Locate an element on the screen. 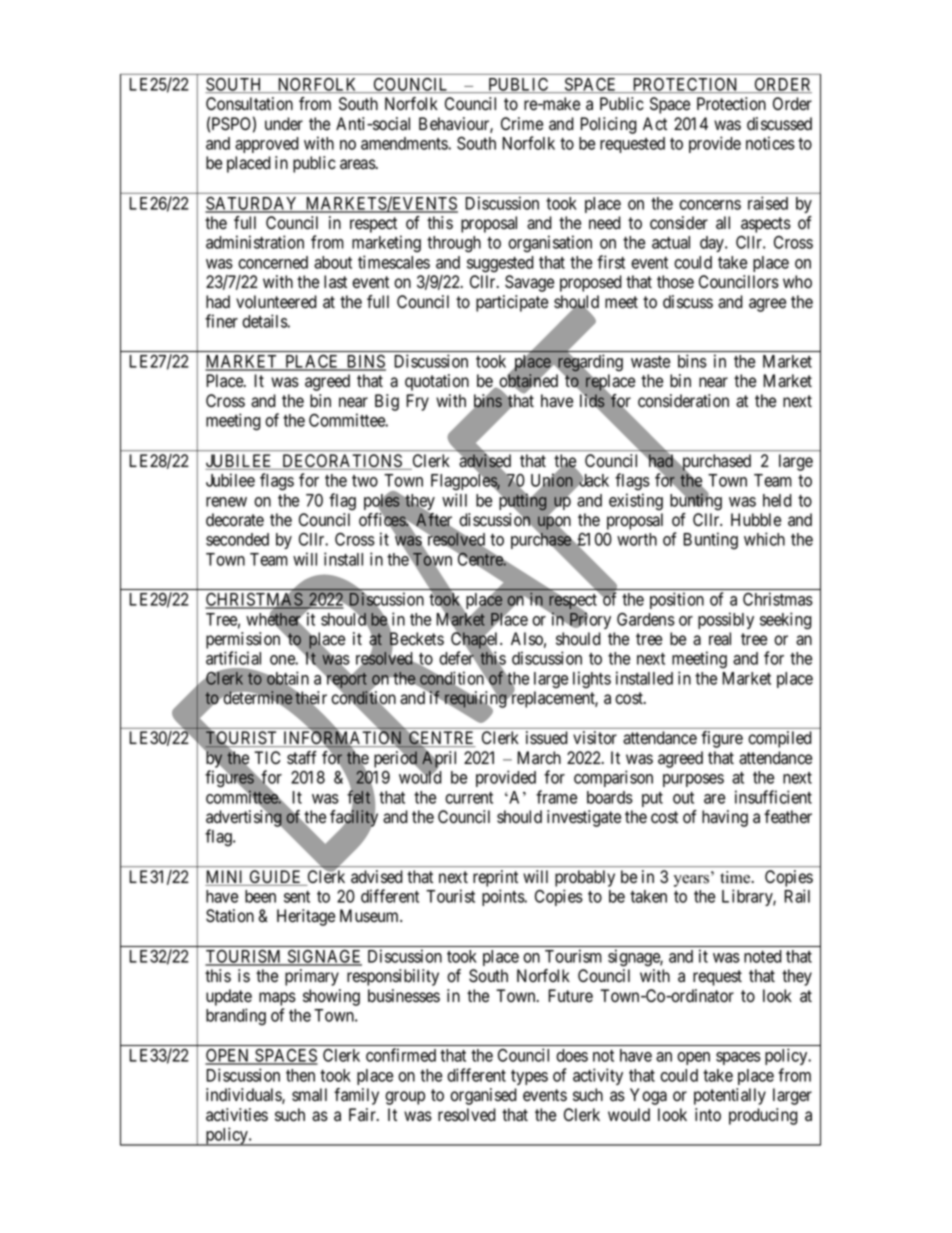  decorate is located at coordinates (235, 520).
